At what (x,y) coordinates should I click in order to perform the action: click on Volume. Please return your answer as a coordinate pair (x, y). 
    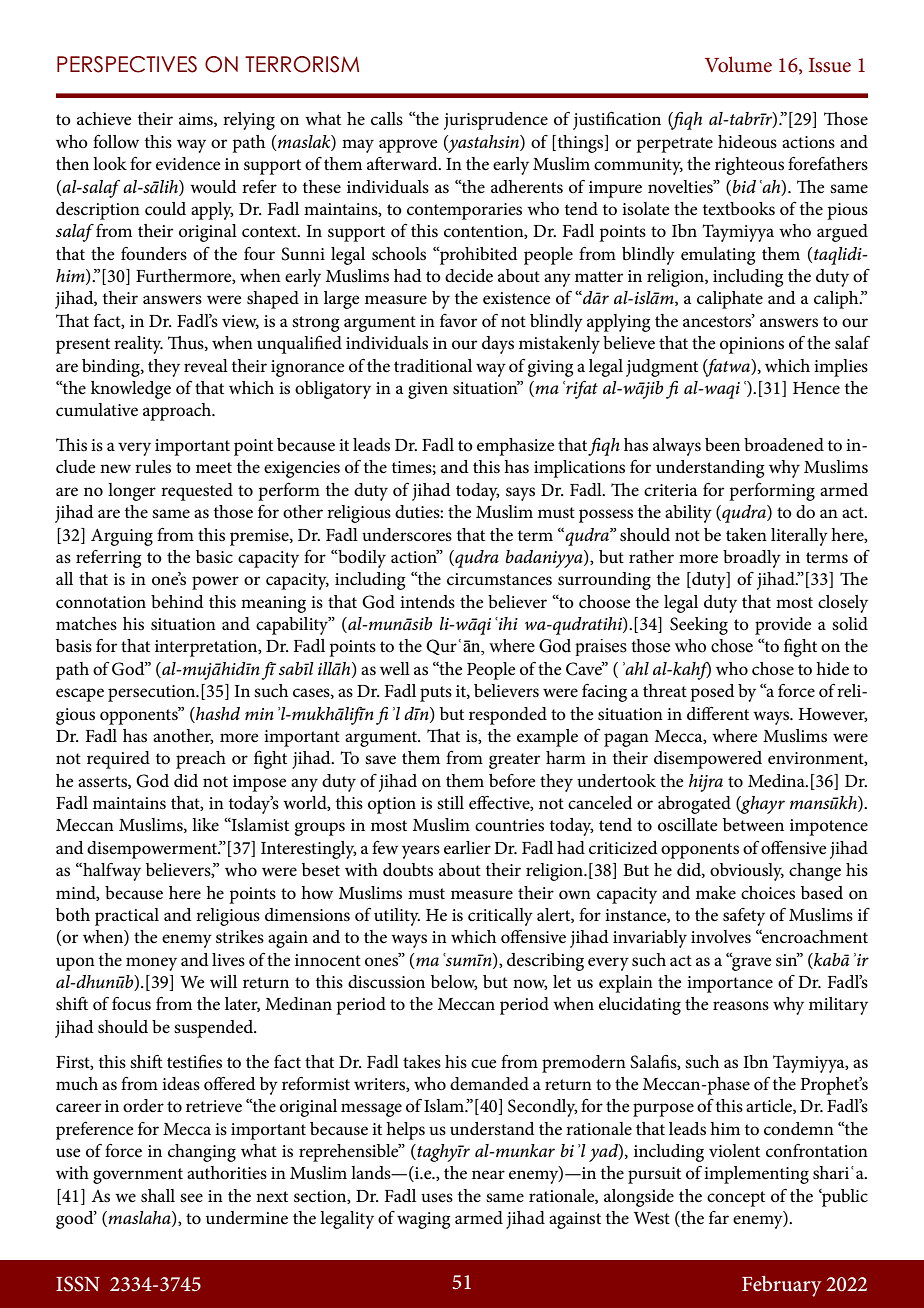
    Looking at the image, I should click on (738, 64).
